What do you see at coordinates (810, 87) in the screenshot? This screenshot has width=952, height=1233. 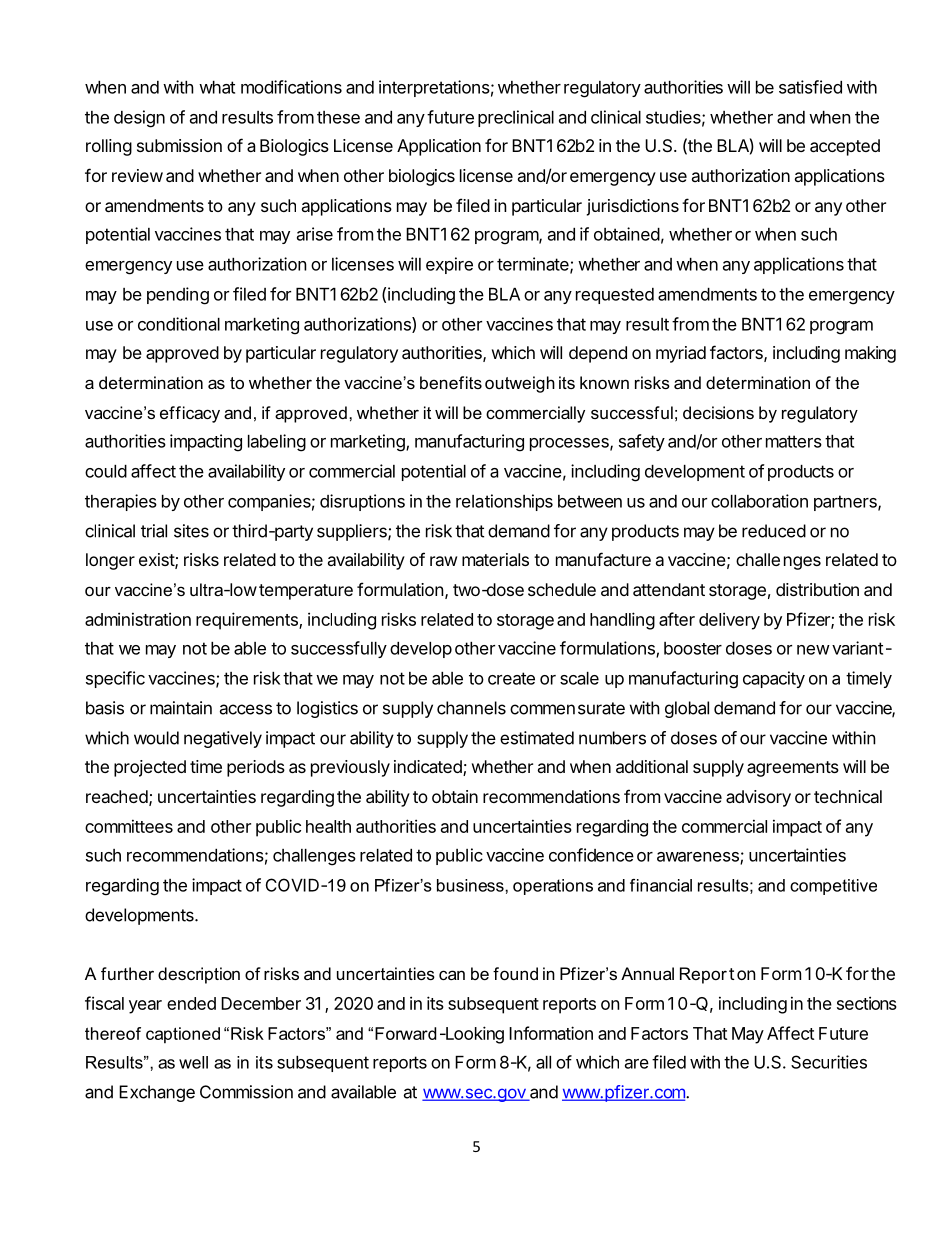 I see `satisfied` at bounding box center [810, 87].
